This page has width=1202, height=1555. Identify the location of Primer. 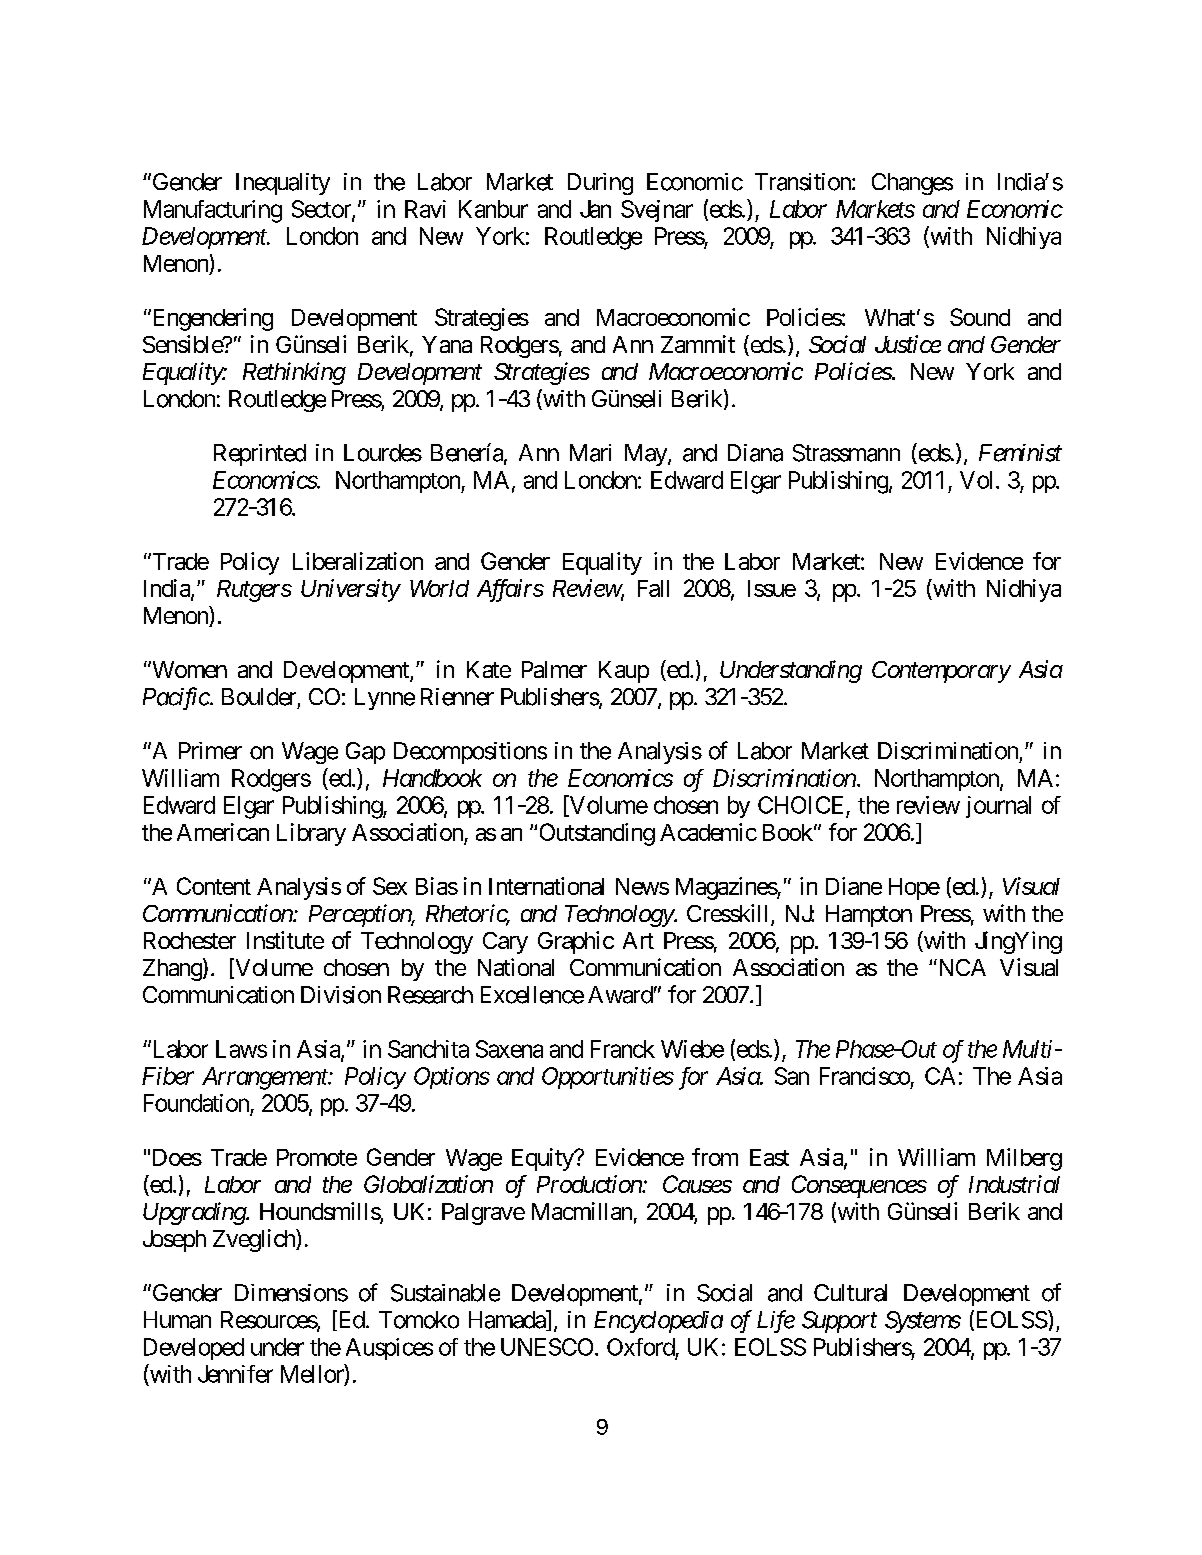
(210, 751).
